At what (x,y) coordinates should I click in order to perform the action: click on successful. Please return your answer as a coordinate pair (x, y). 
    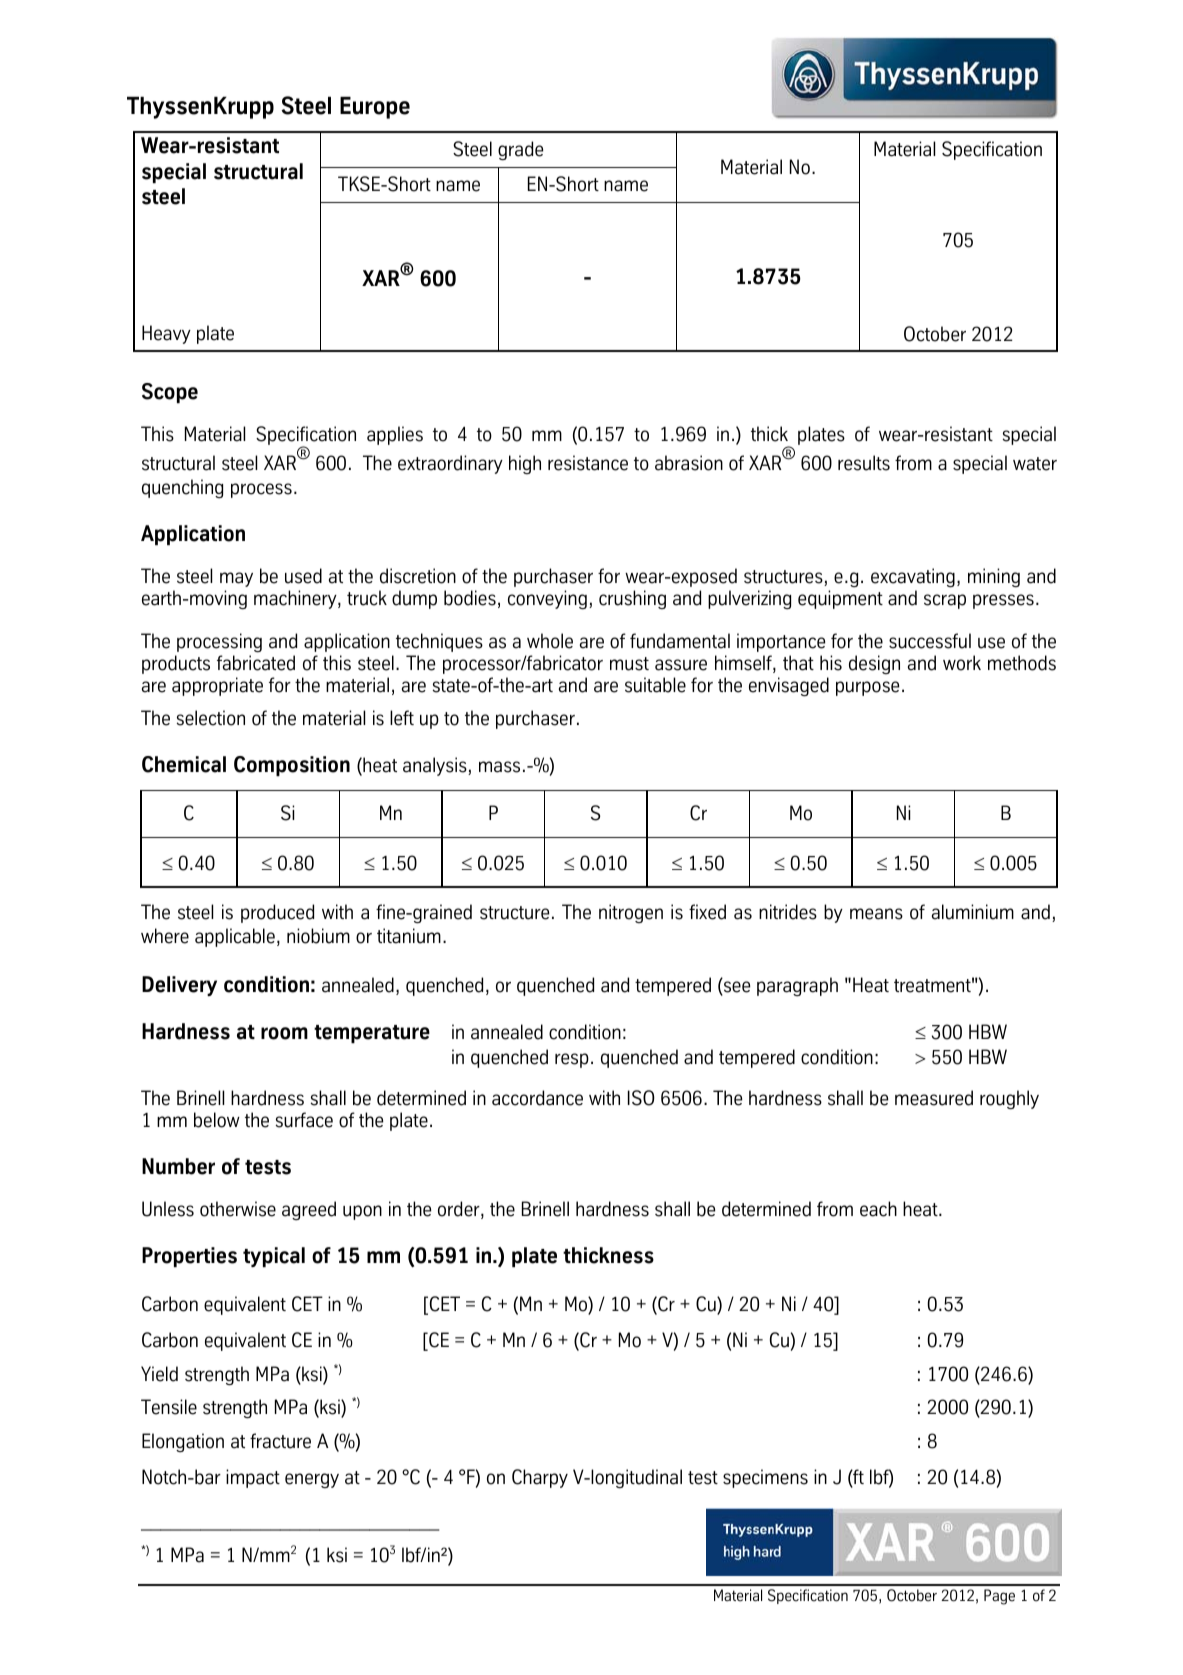
    Looking at the image, I should click on (930, 641).
